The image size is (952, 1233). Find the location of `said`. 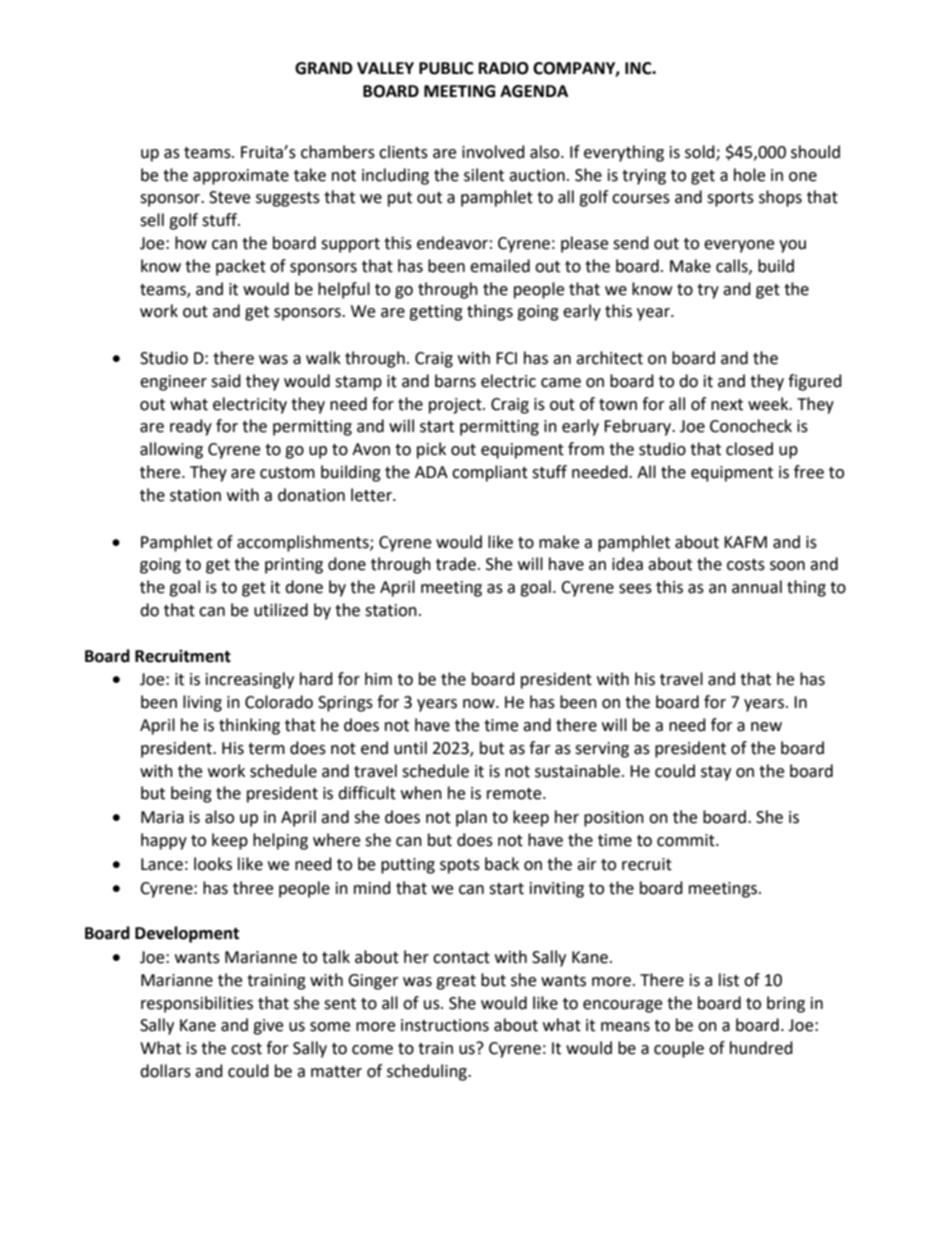

said is located at coordinates (226, 381).
